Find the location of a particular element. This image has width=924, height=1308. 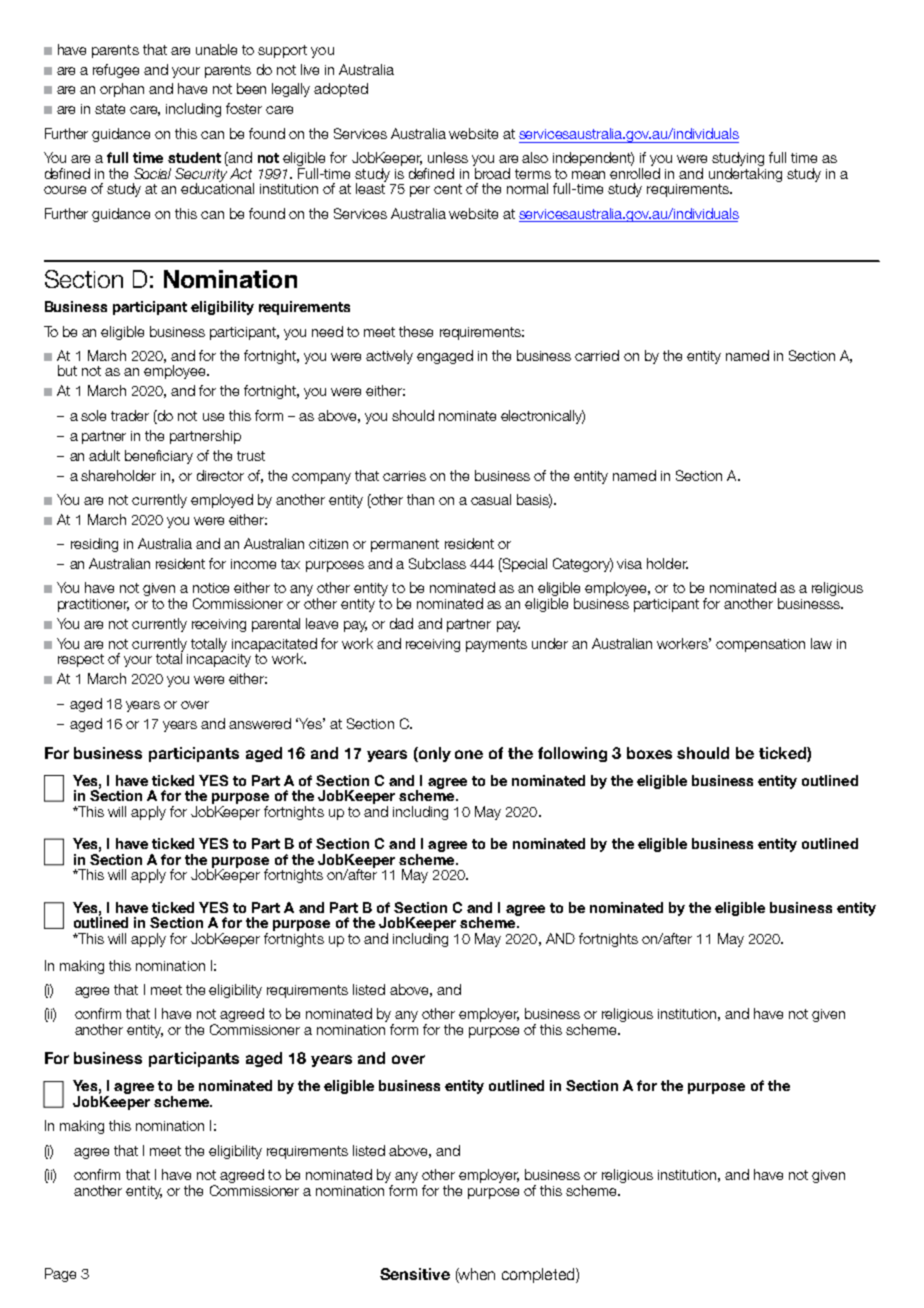

beneficiary is located at coordinates (159, 457).
